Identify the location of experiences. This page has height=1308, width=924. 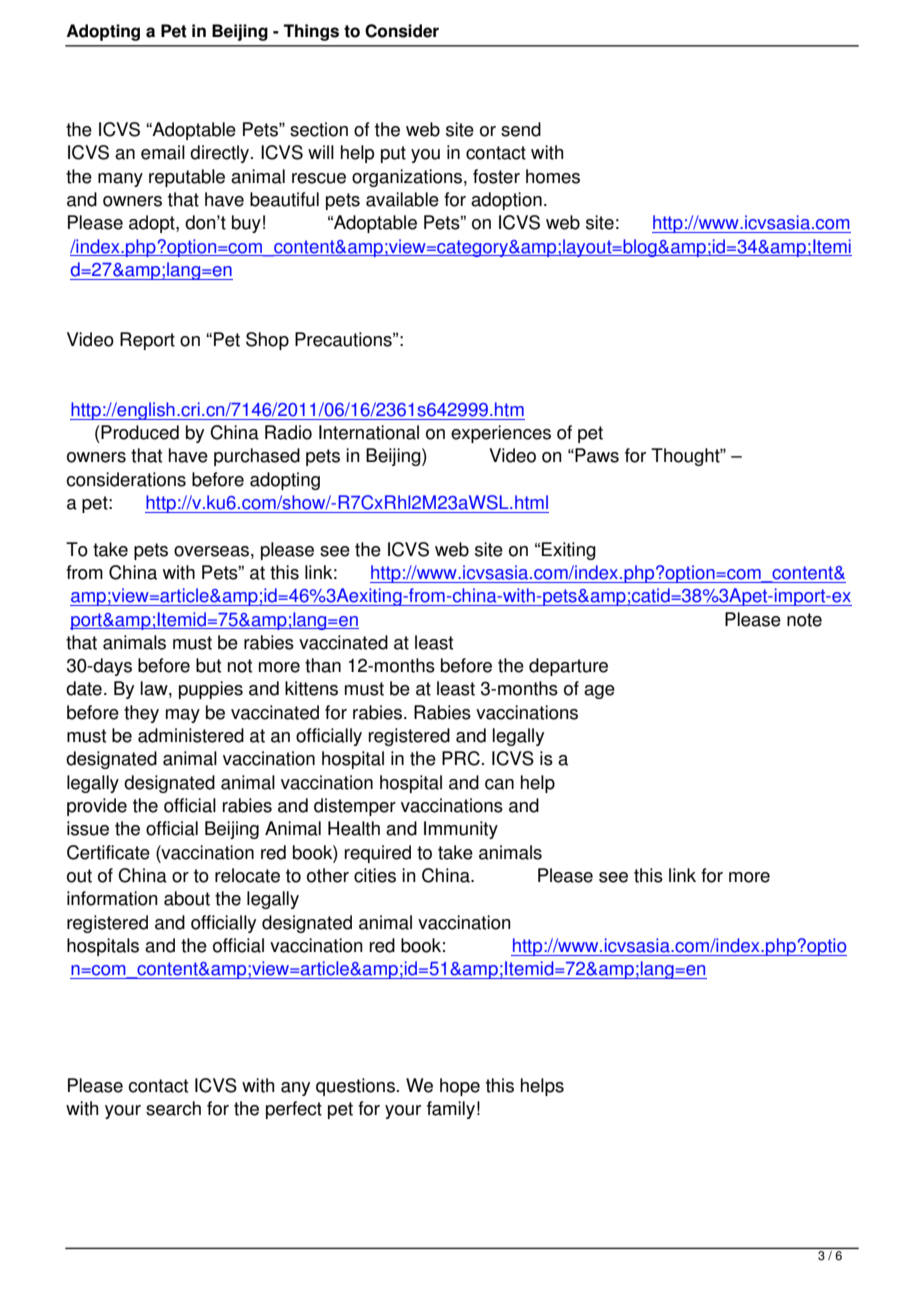
(501, 434).
